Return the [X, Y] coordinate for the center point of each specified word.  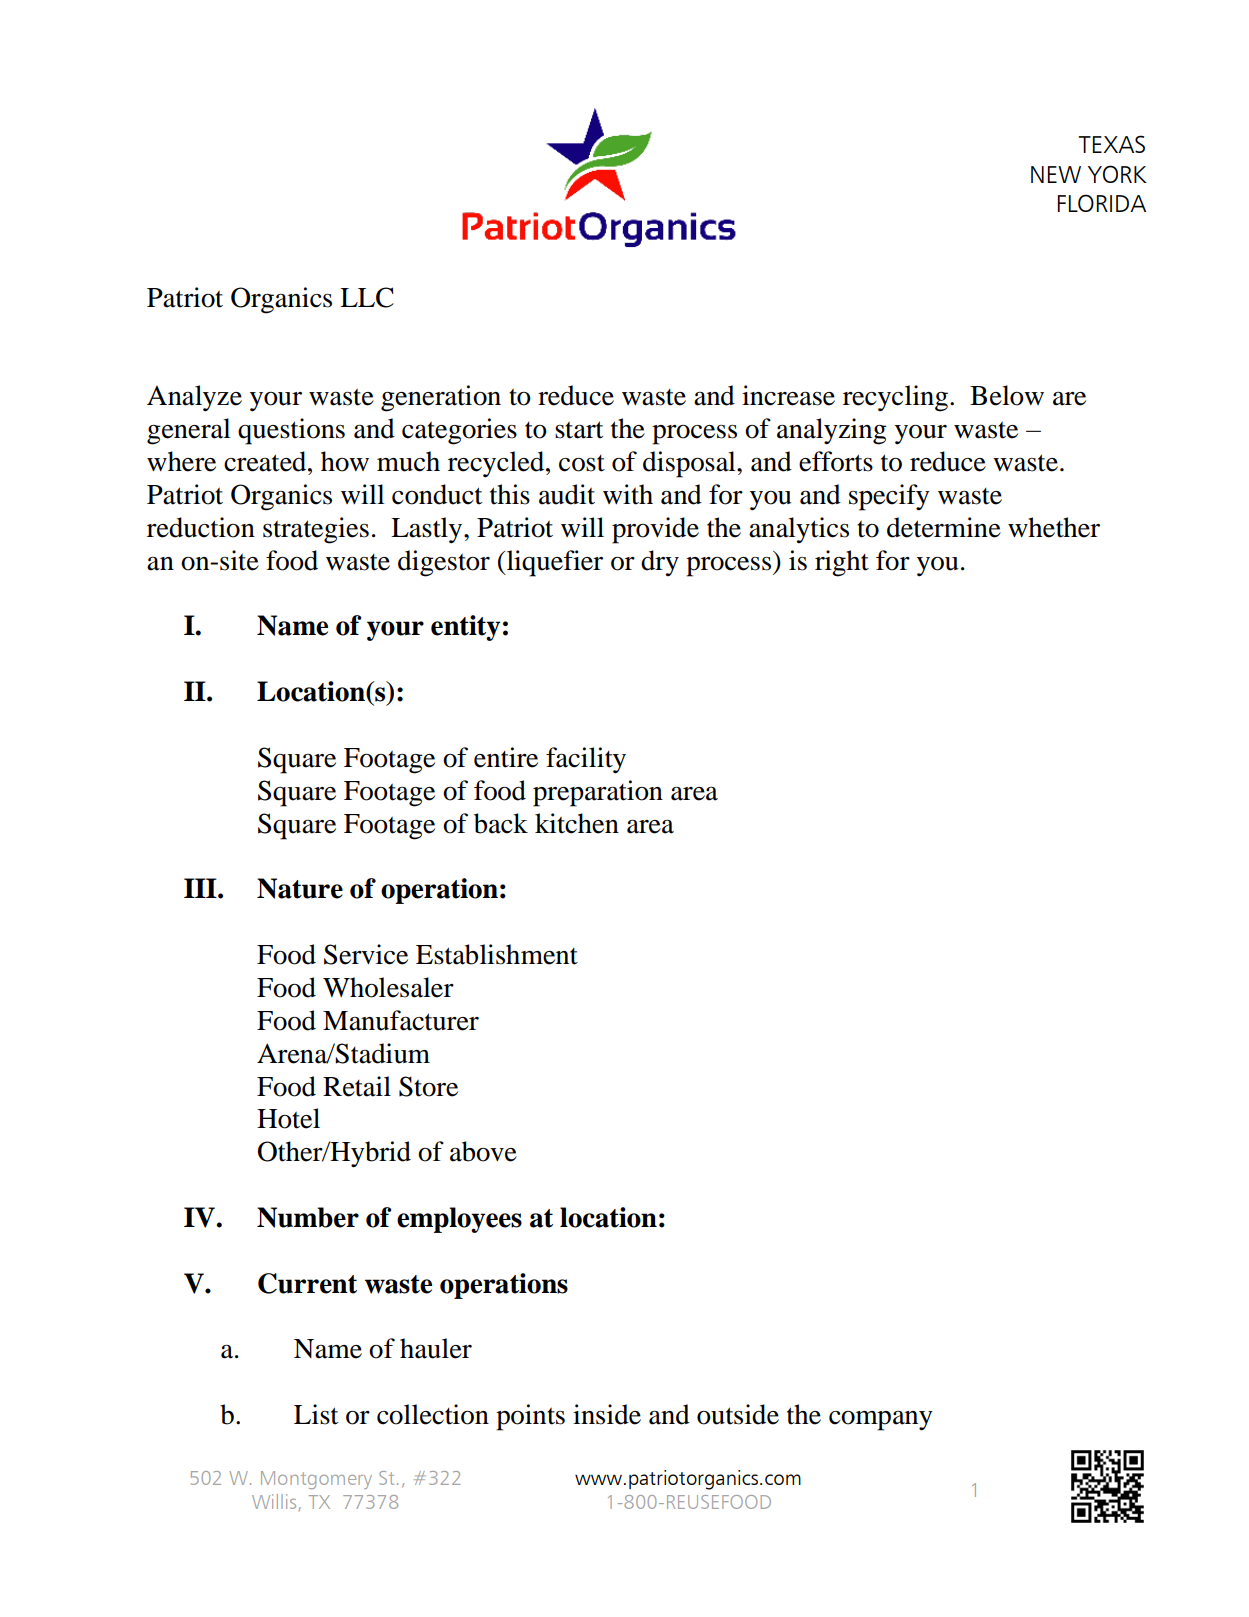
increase [788, 395]
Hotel [288, 1118]
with [628, 494]
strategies [316, 530]
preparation [598, 793]
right [842, 563]
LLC [367, 297]
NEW [1056, 174]
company [881, 1421]
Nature [300, 888]
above [483, 1151]
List [316, 1414]
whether [1054, 527]
